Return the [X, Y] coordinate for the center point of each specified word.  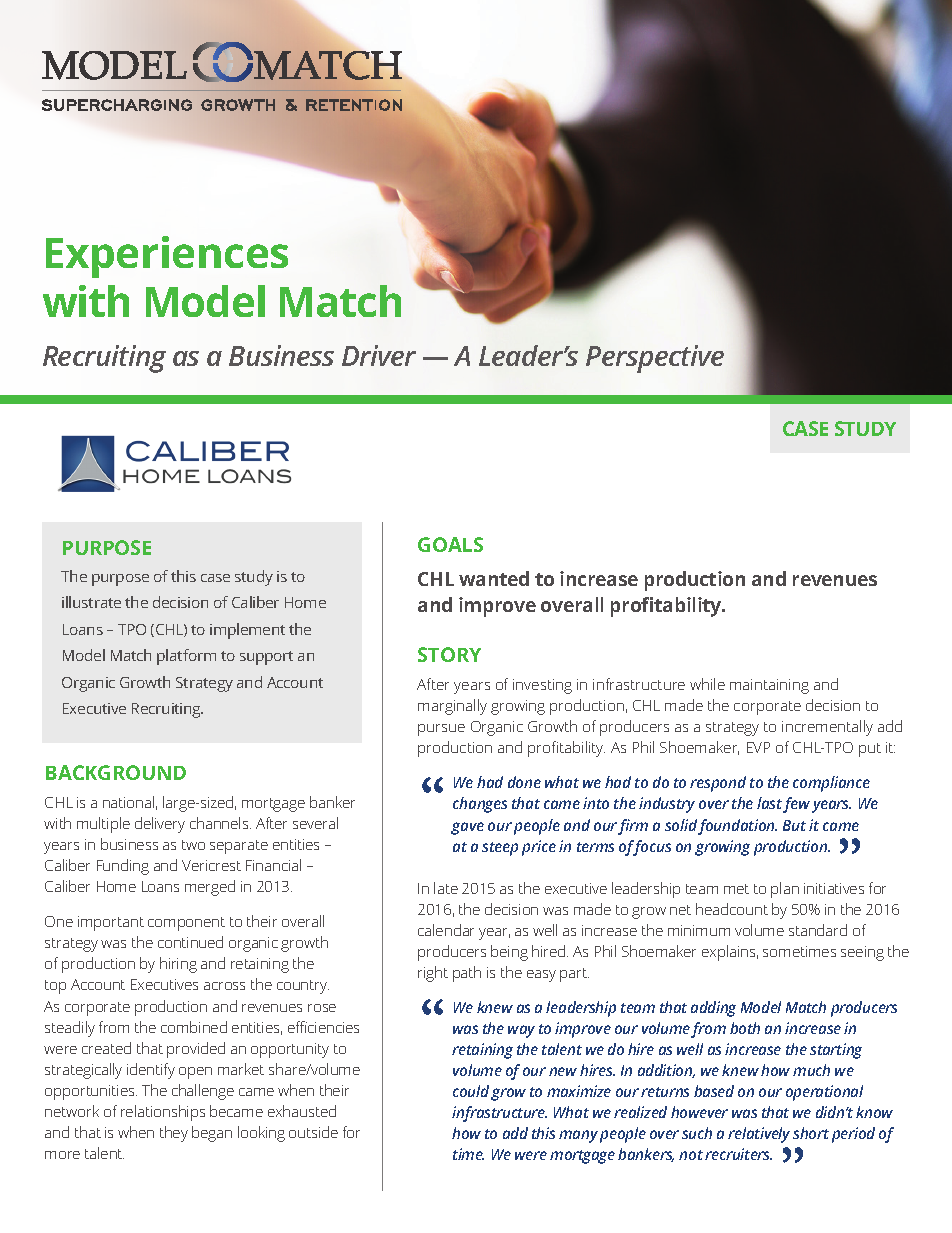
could [471, 1091]
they [174, 1134]
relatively [759, 1135]
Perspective [655, 359]
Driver [379, 355]
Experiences [167, 257]
